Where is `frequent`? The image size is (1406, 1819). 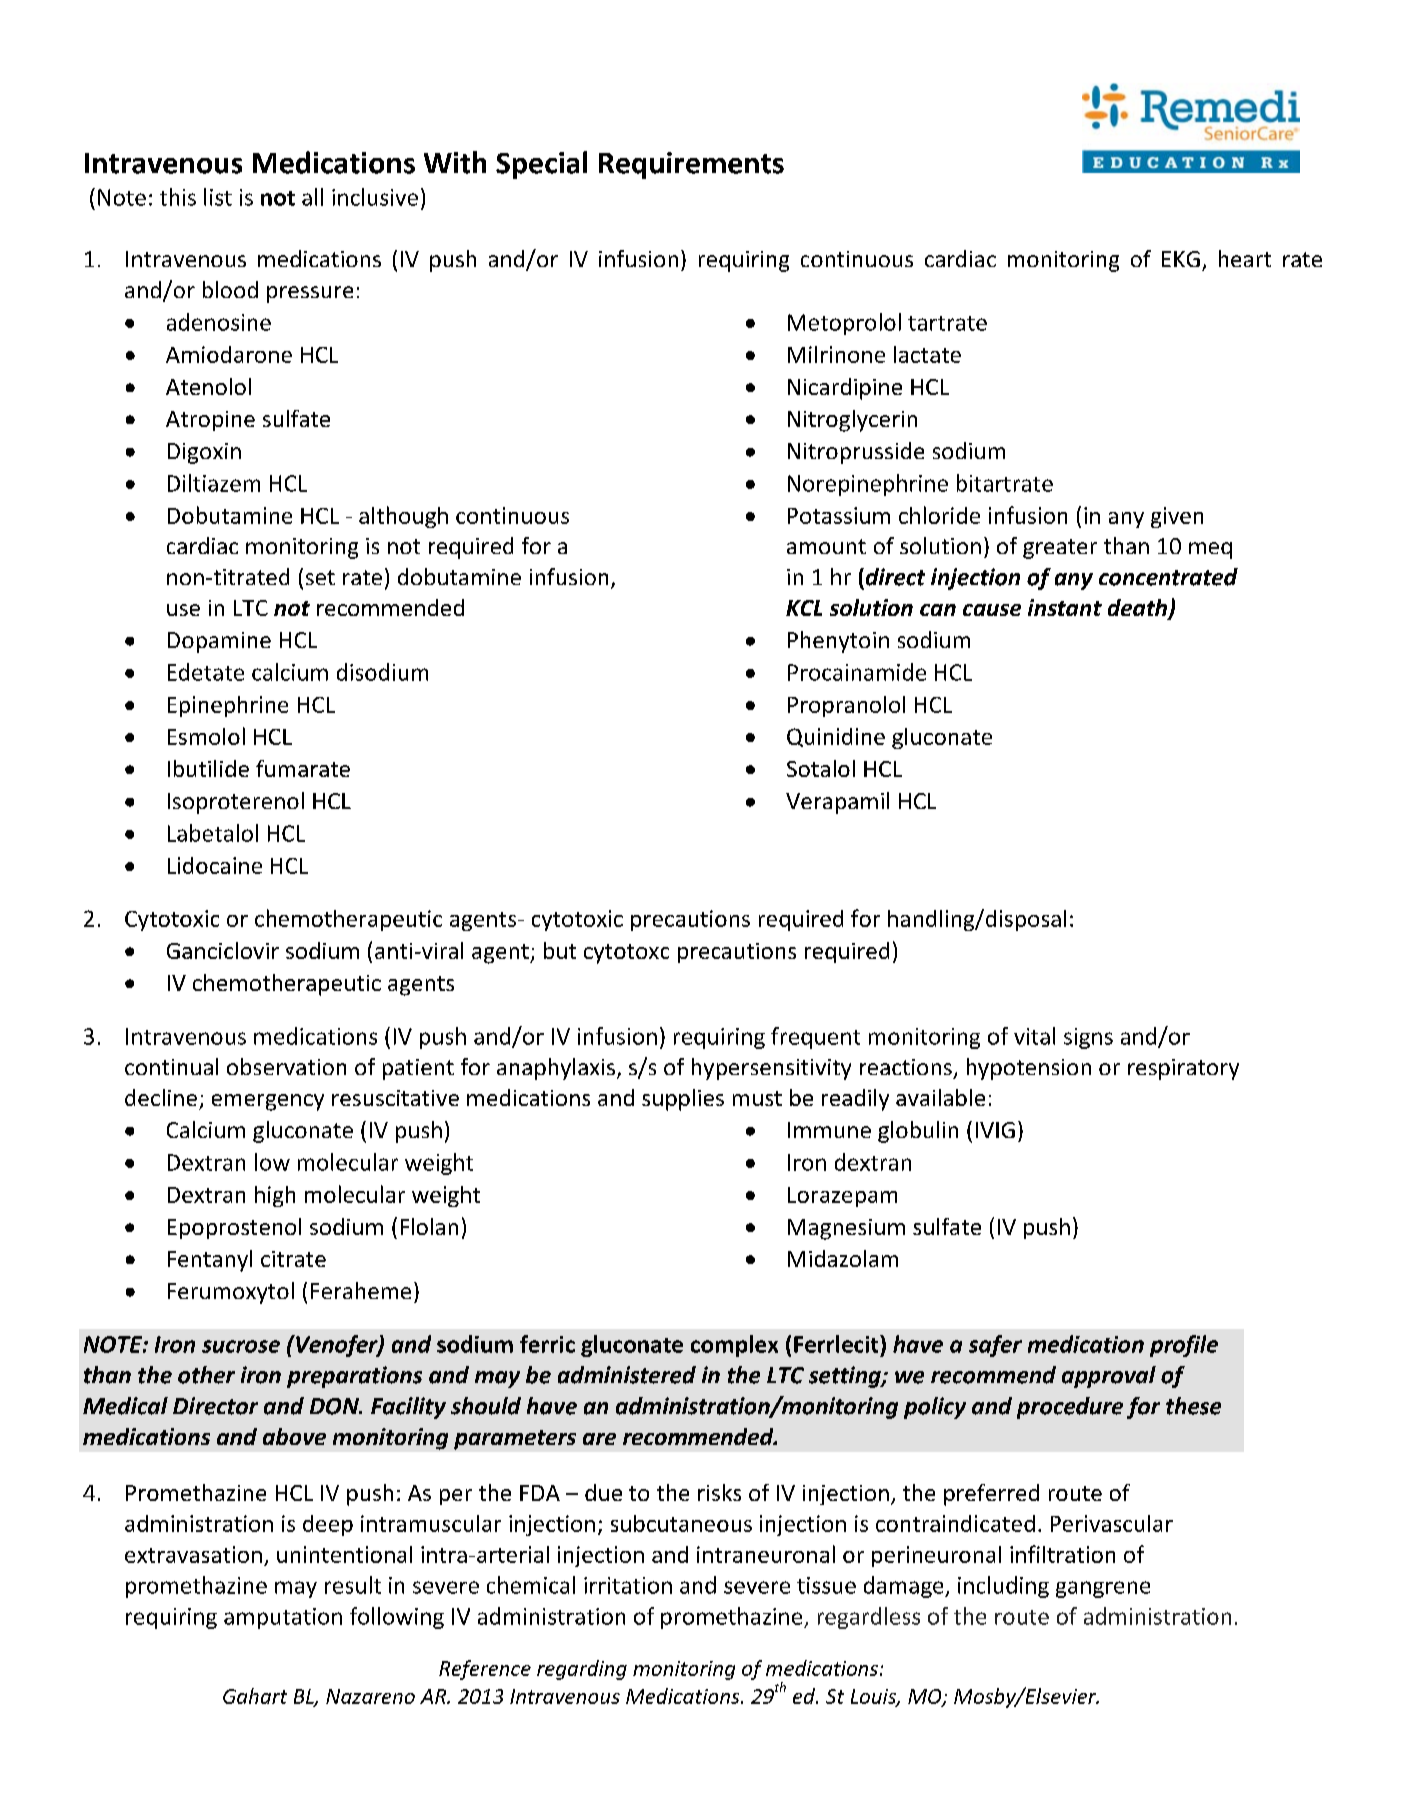 frequent is located at coordinates (815, 1038).
